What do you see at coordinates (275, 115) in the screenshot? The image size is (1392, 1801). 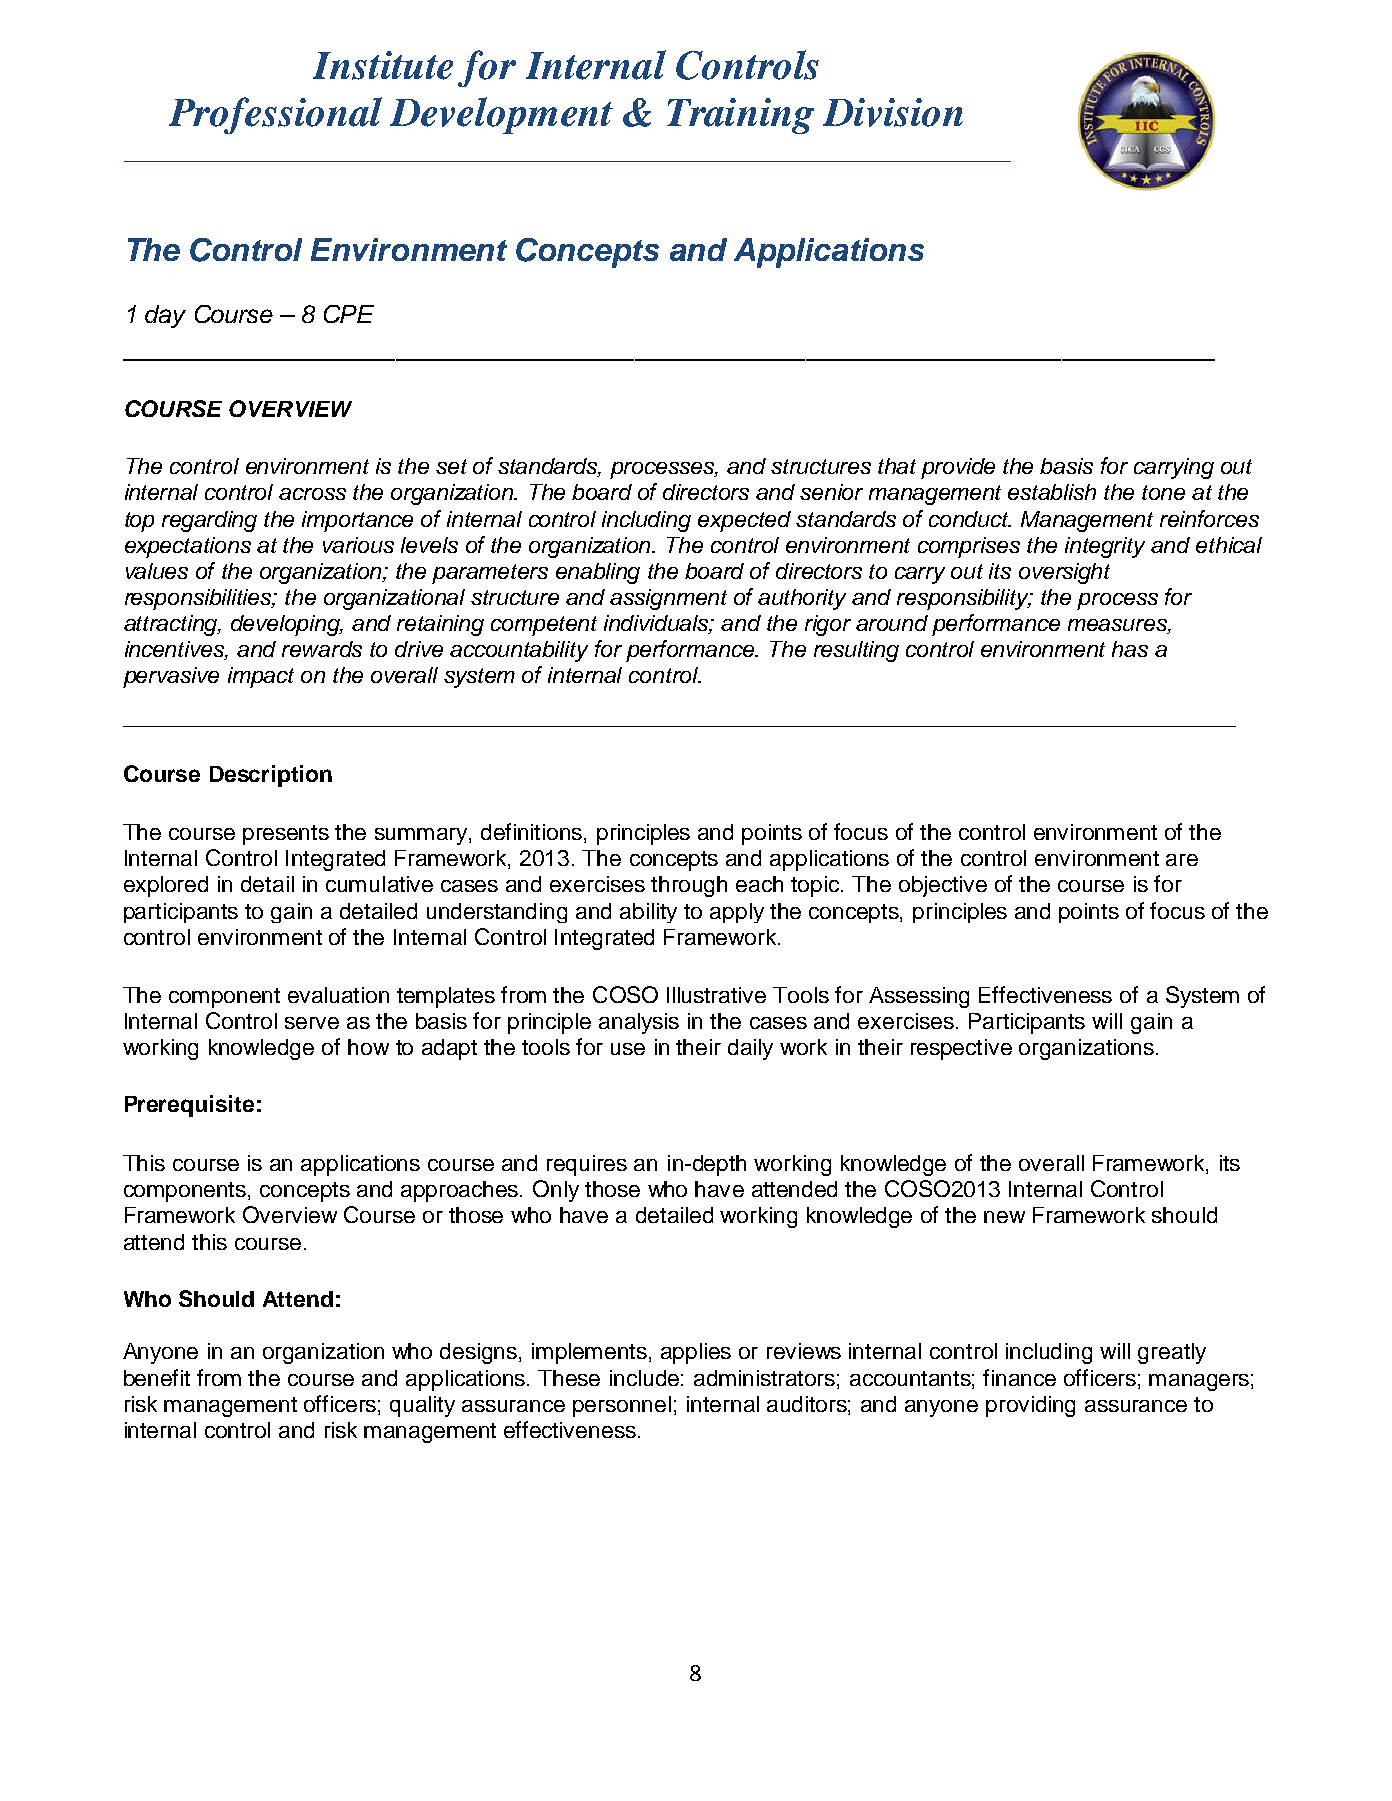 I see `Professional` at bounding box center [275, 115].
